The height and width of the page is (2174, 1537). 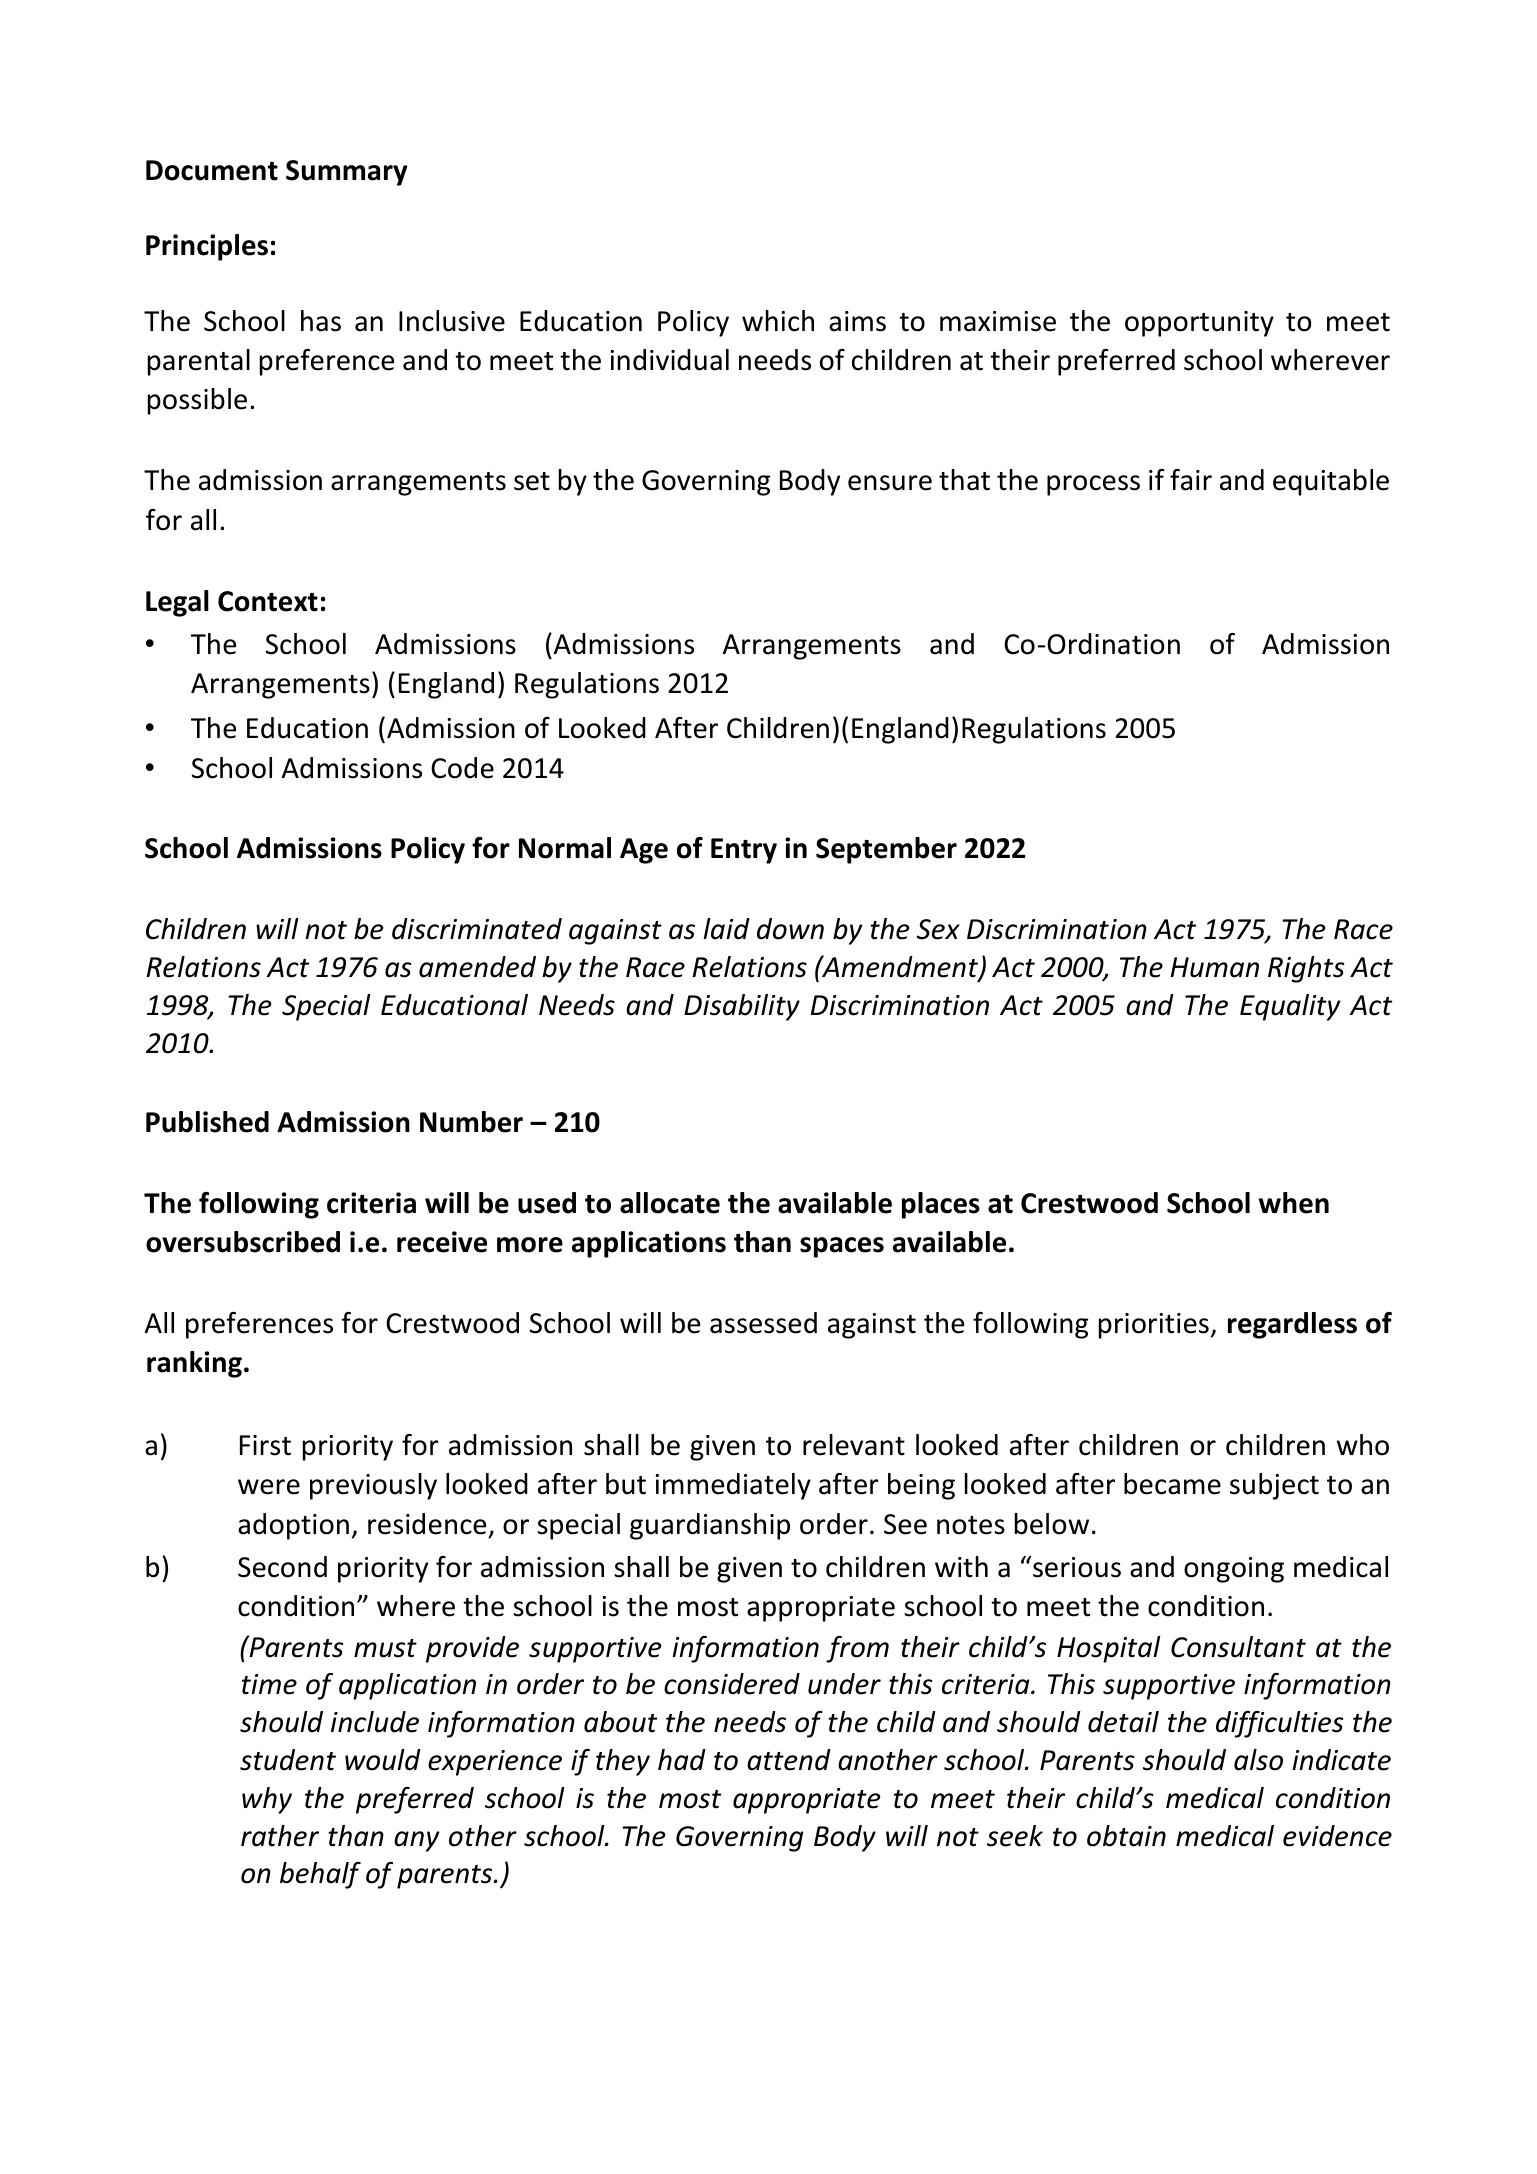 What do you see at coordinates (778, 321) in the page?
I see `which` at bounding box center [778, 321].
